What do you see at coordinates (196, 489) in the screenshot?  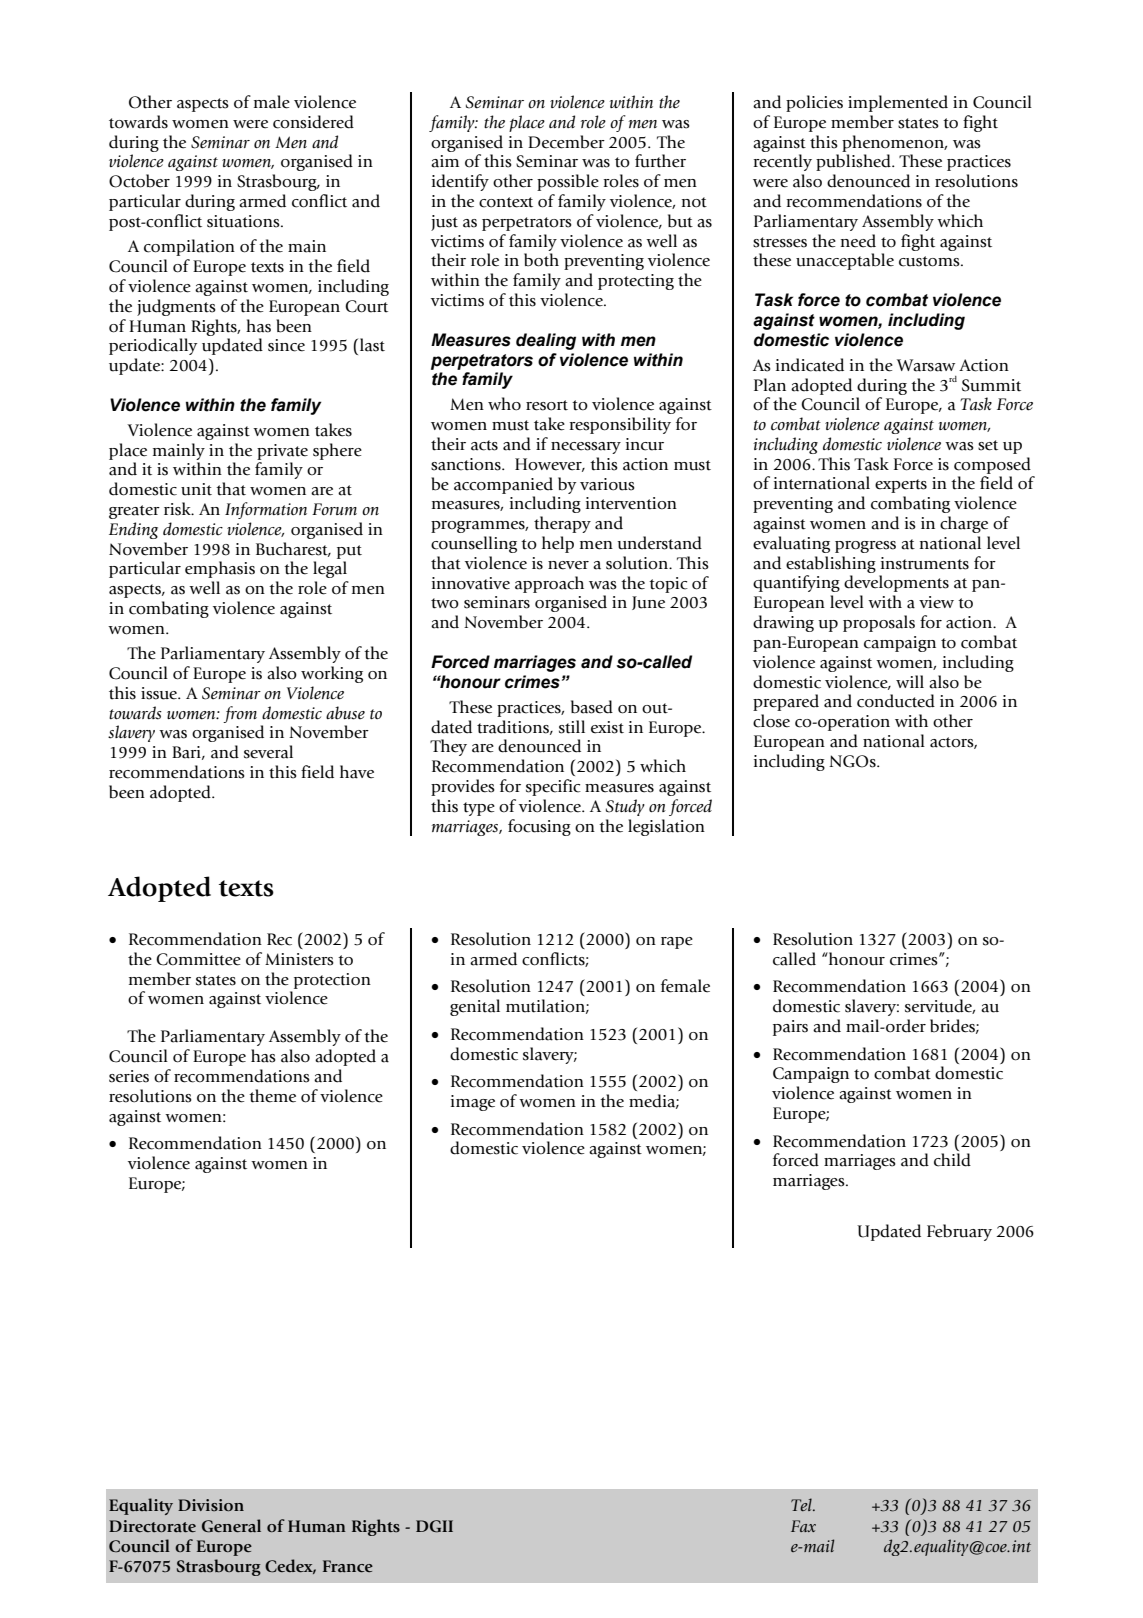 I see `unit` at bounding box center [196, 489].
